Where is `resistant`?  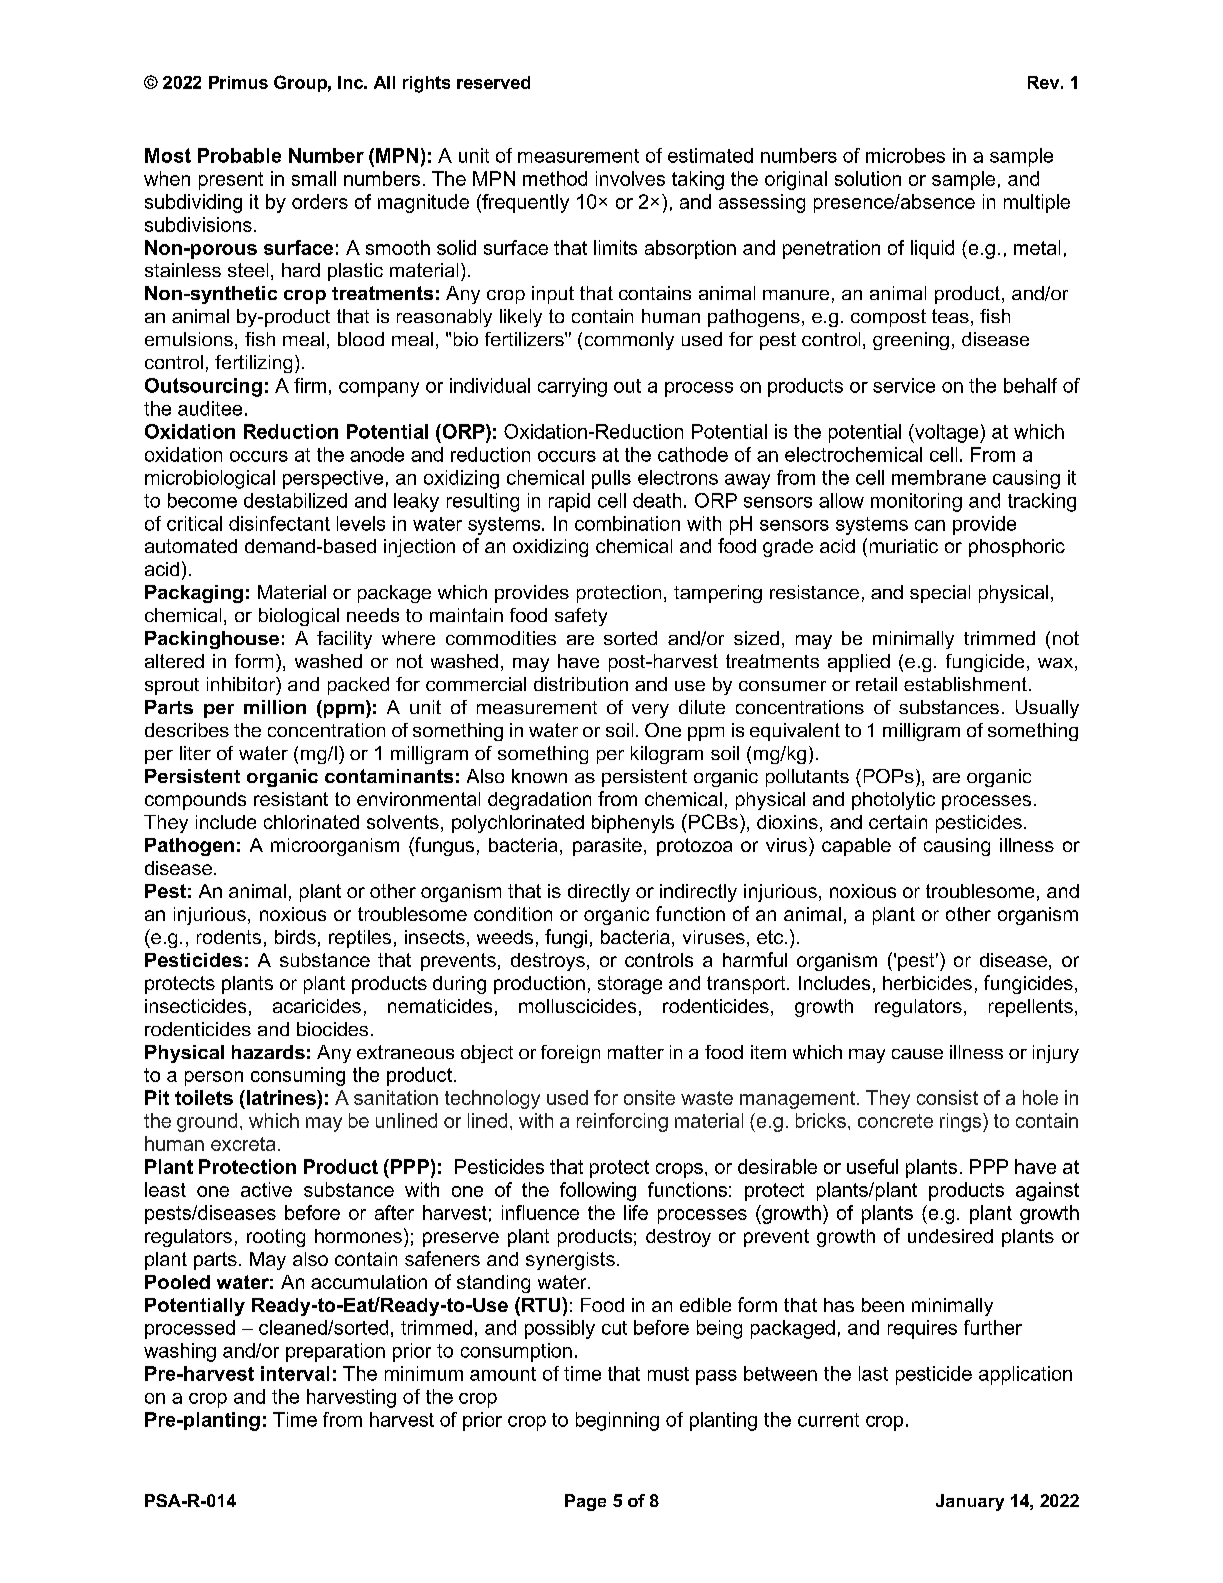 resistant is located at coordinates (291, 799).
